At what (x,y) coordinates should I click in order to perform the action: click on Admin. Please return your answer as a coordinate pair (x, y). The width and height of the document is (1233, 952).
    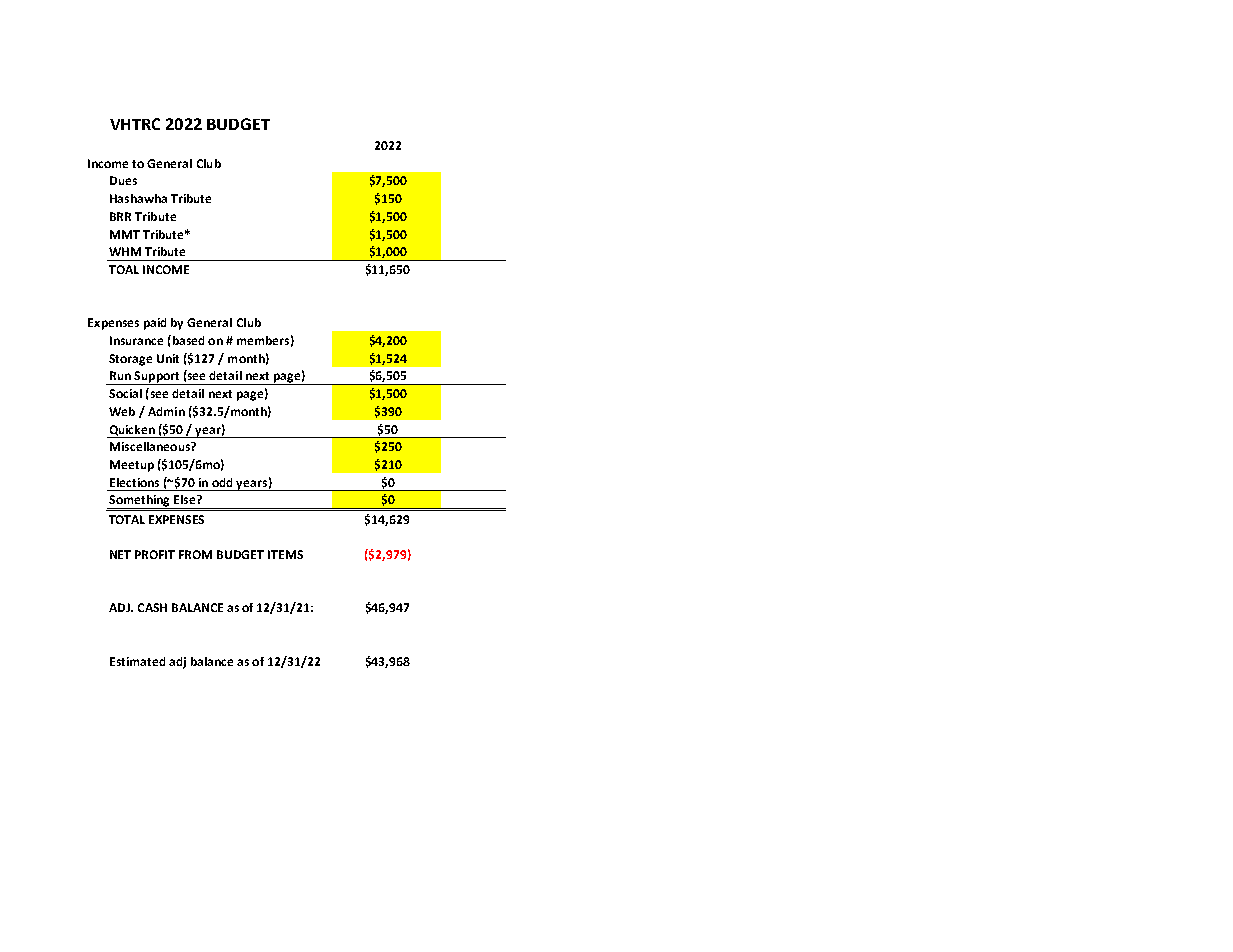
    Looking at the image, I should click on (166, 411).
